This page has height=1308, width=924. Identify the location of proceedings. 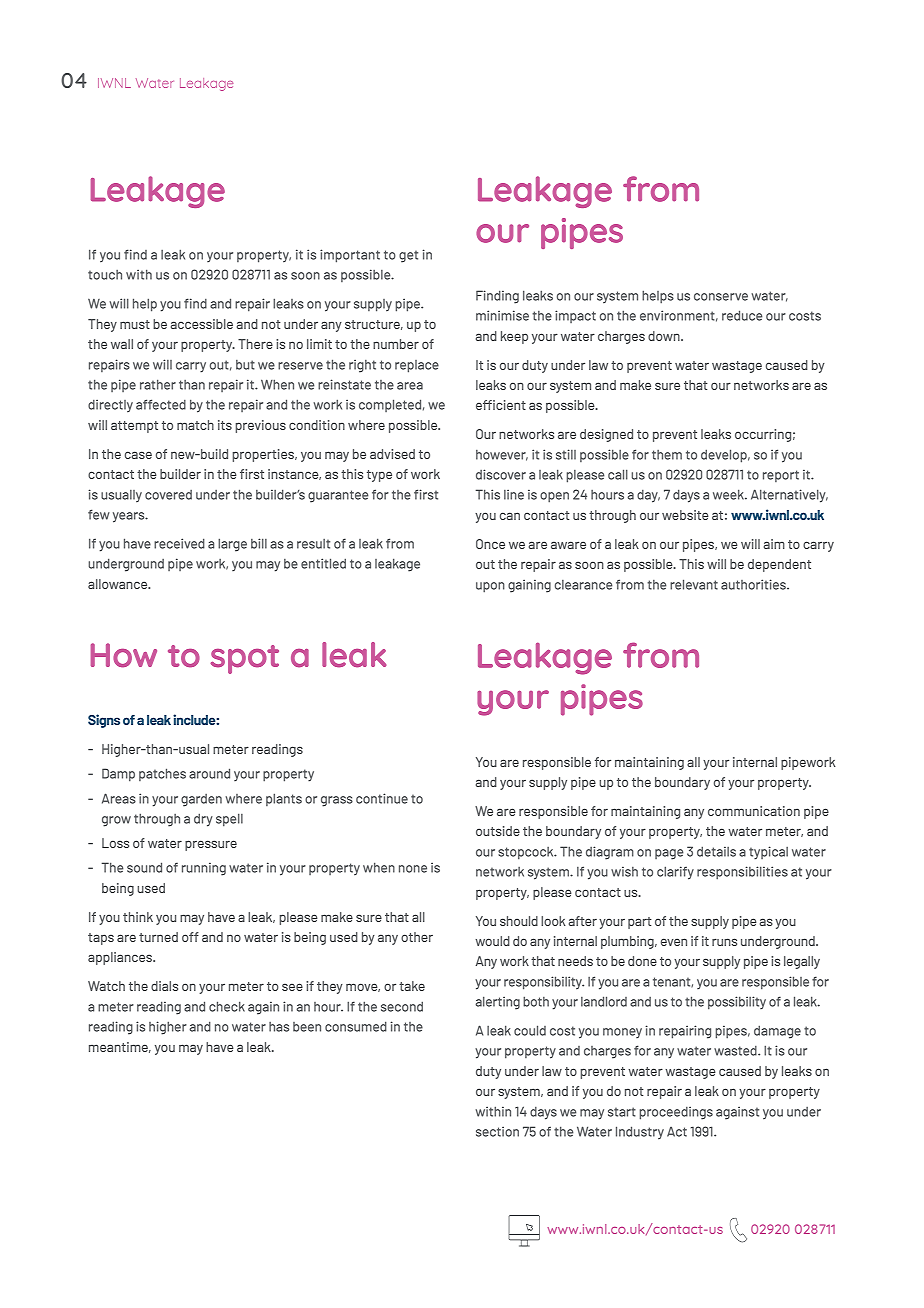
(676, 1113).
